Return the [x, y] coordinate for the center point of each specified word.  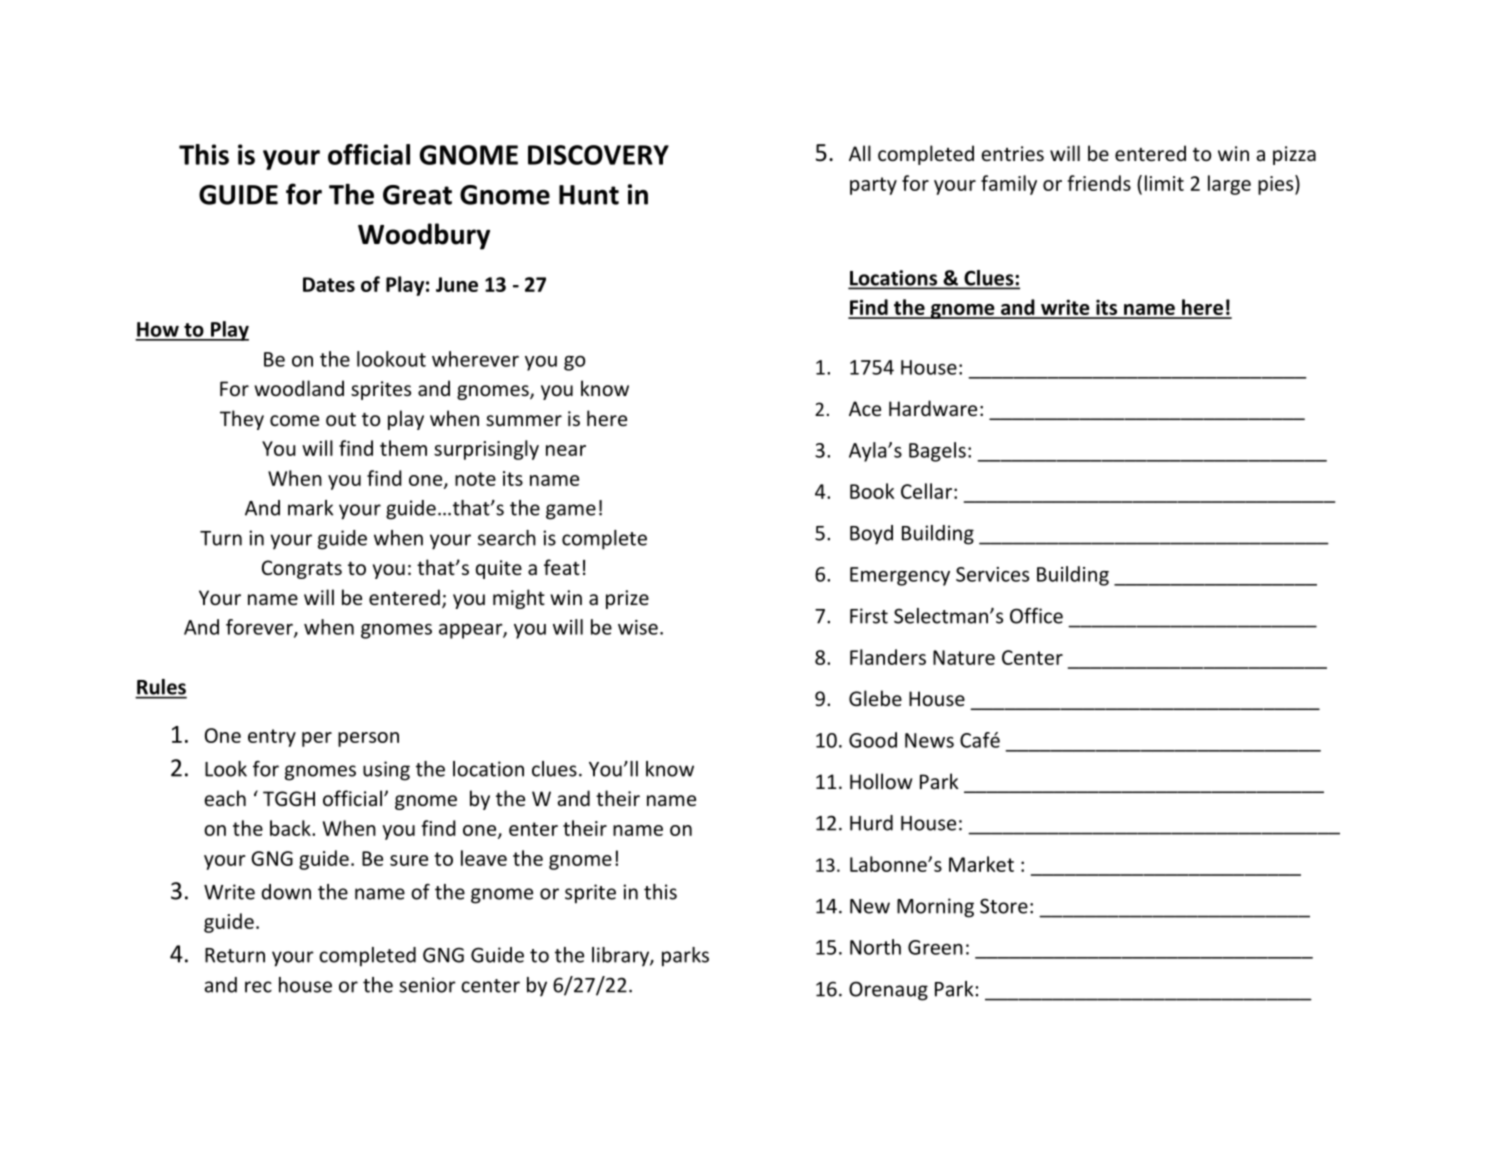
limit [1164, 183]
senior [427, 985]
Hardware [933, 408]
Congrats [302, 569]
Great [417, 195]
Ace [865, 408]
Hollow [881, 781]
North [875, 947]
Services [992, 574]
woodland [299, 388]
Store [1004, 906]
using [386, 771]
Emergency [900, 576]
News [929, 740]
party [873, 186]
